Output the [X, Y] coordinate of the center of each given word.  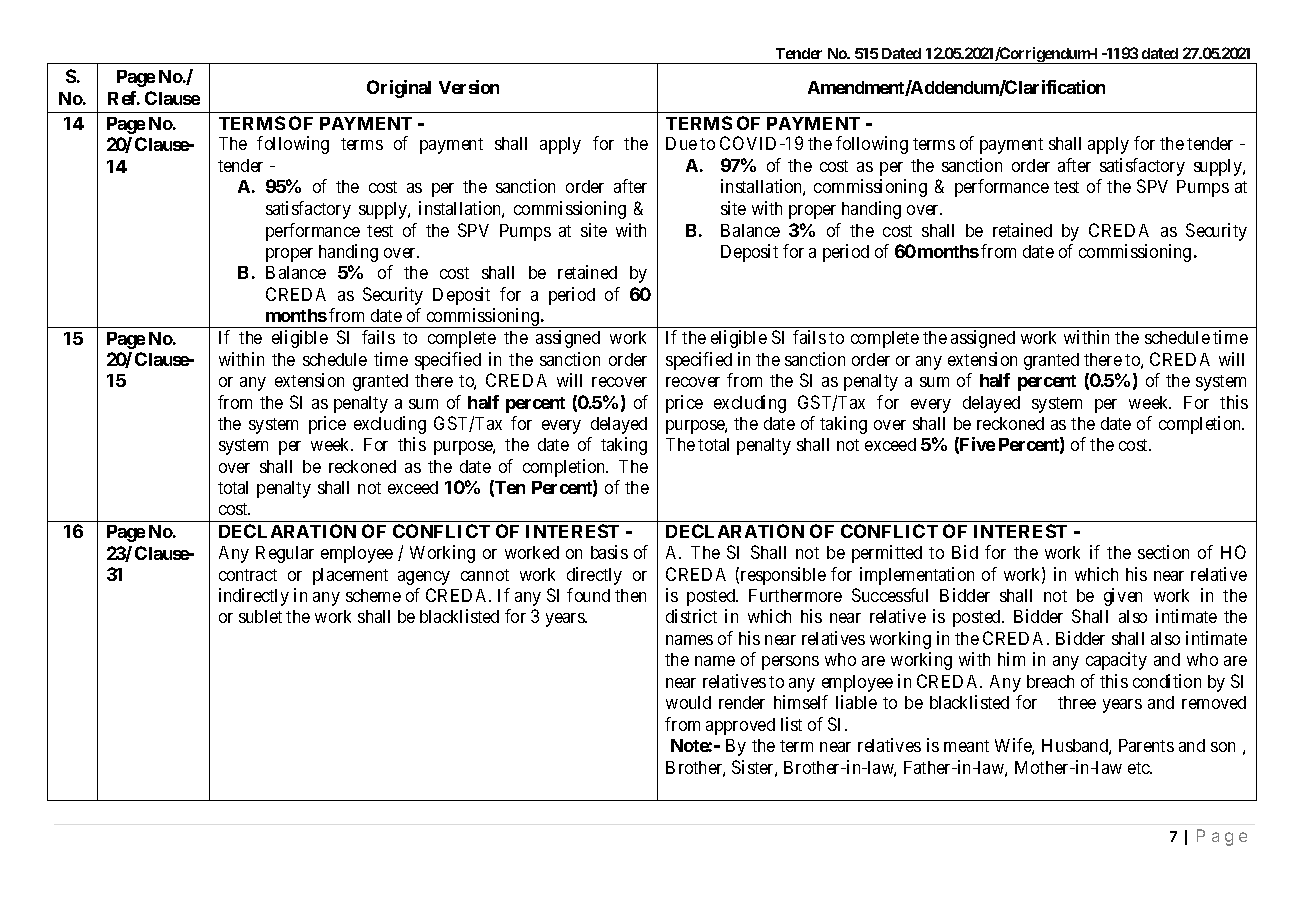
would [688, 702]
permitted [887, 554]
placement [350, 576]
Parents [1146, 745]
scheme [373, 595]
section [1163, 552]
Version [469, 87]
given [1123, 597]
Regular [285, 554]
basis [609, 552]
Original [399, 89]
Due [681, 143]
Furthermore [795, 595]
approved [740, 726]
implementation [917, 576]
